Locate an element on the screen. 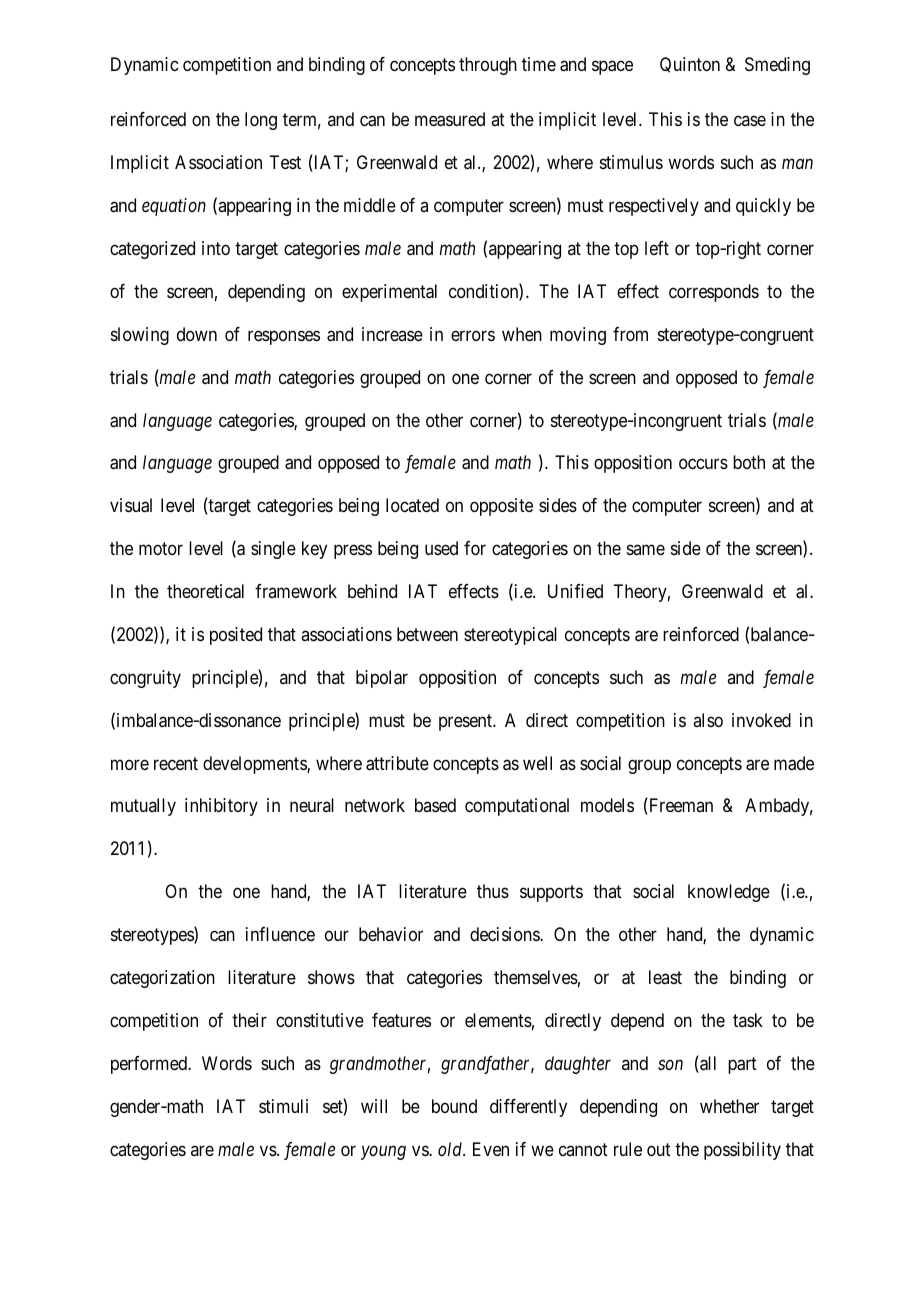 The image size is (924, 1308). case is located at coordinates (750, 121).
